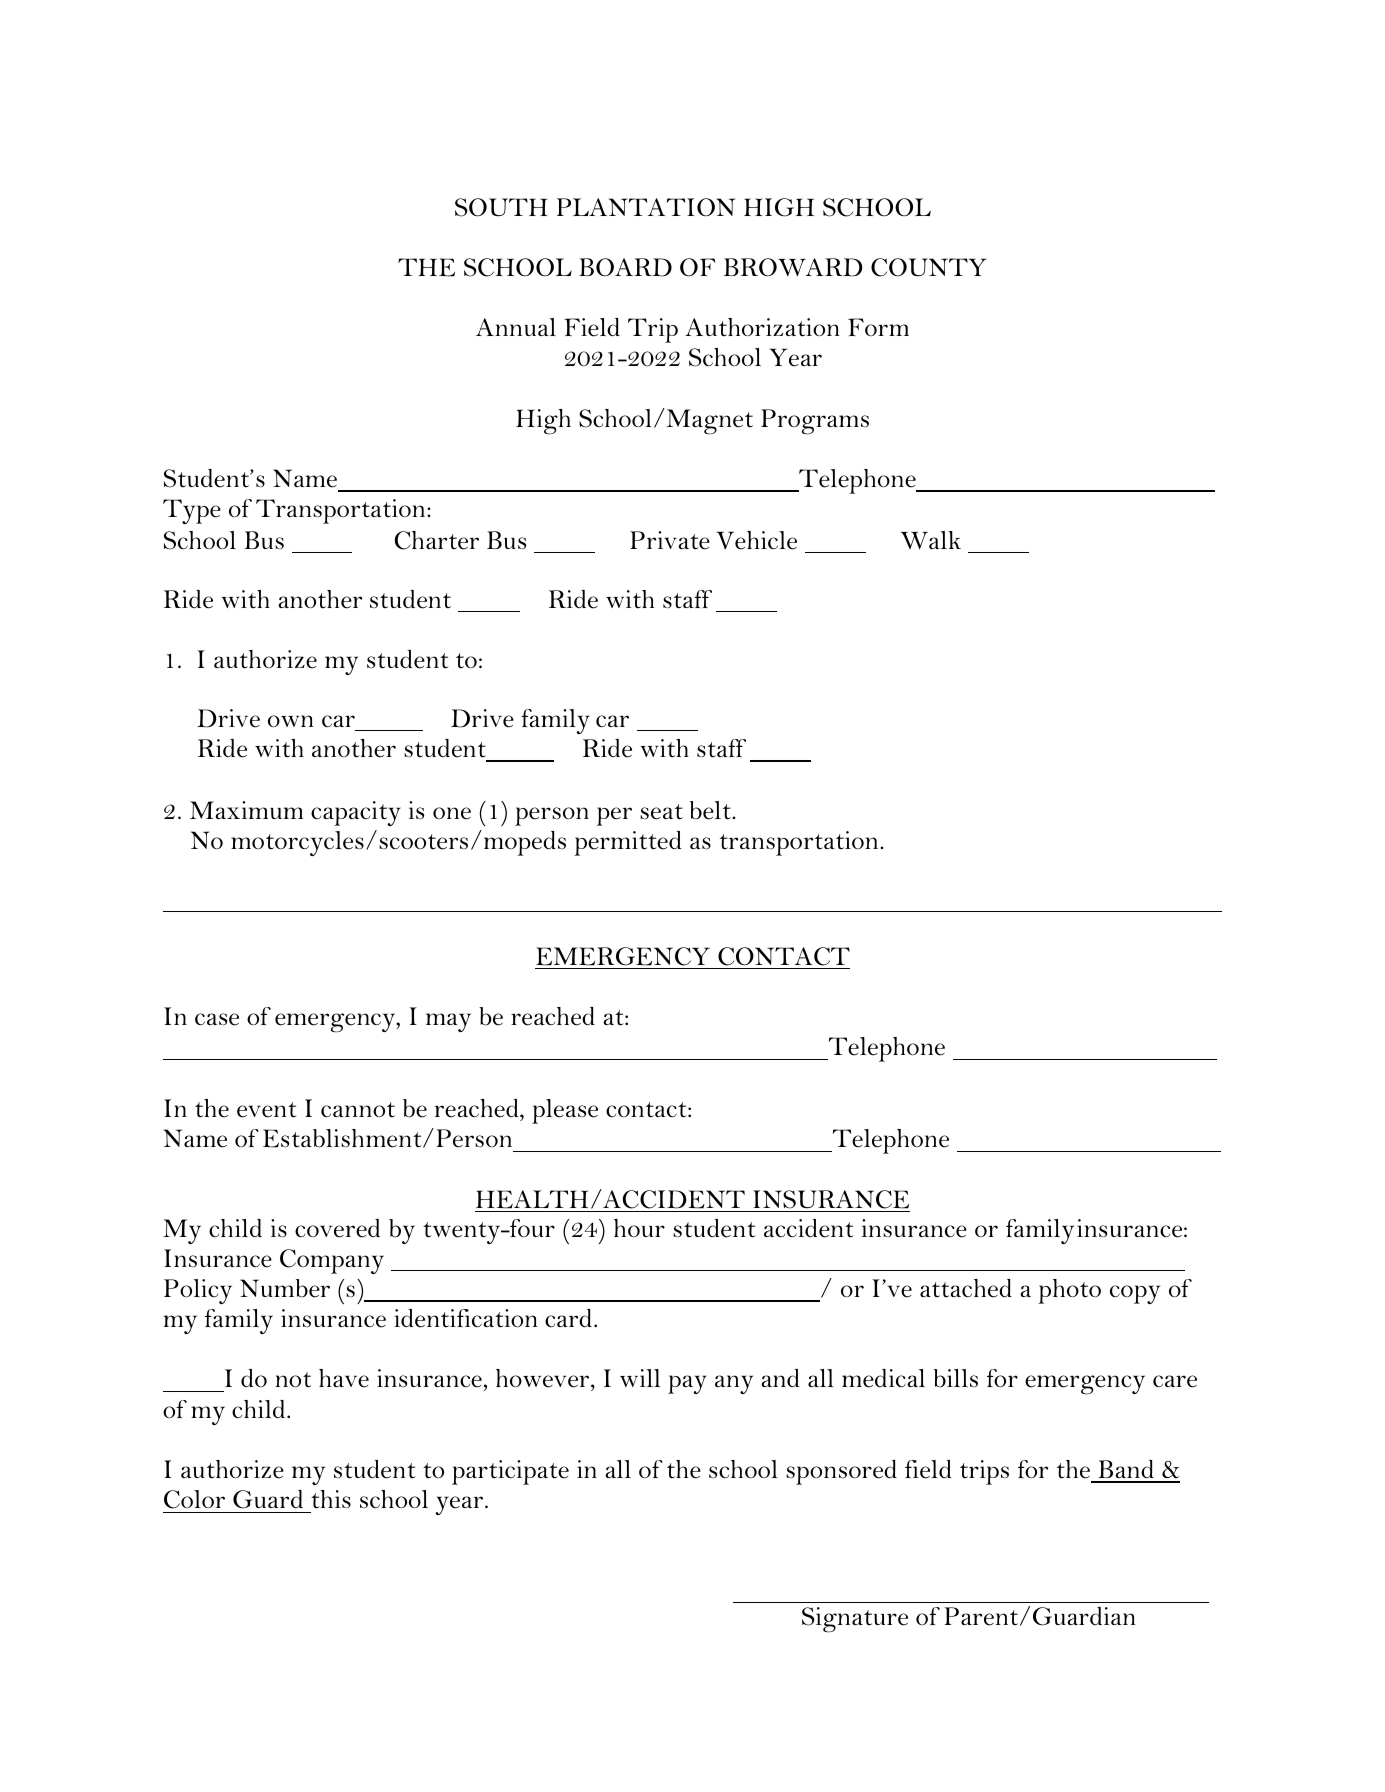 Image resolution: width=1385 pixels, height=1792 pixels. What do you see at coordinates (356, 813) in the screenshot?
I see `capacity` at bounding box center [356, 813].
